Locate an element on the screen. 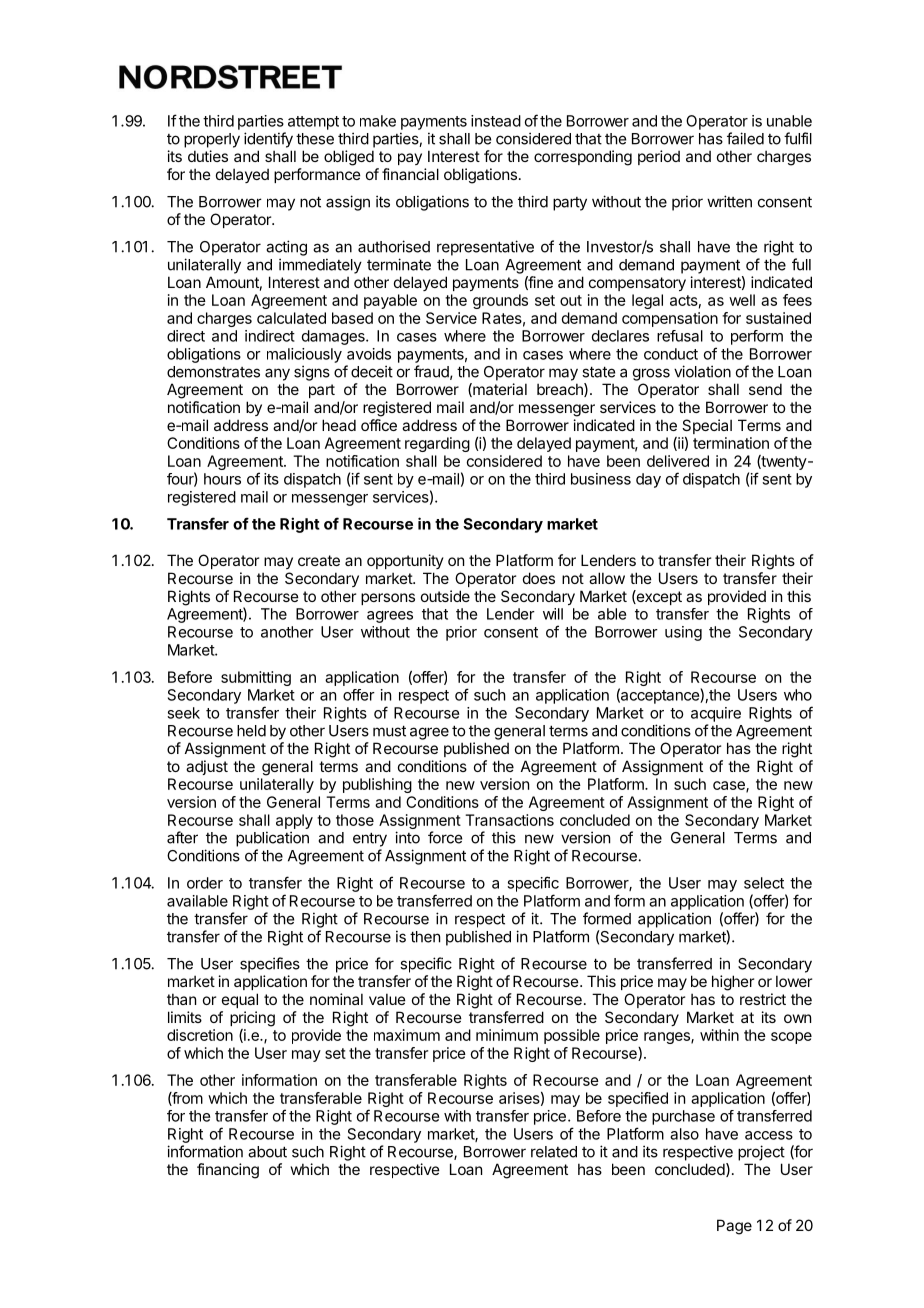 The image size is (924, 1308). will is located at coordinates (553, 614).
